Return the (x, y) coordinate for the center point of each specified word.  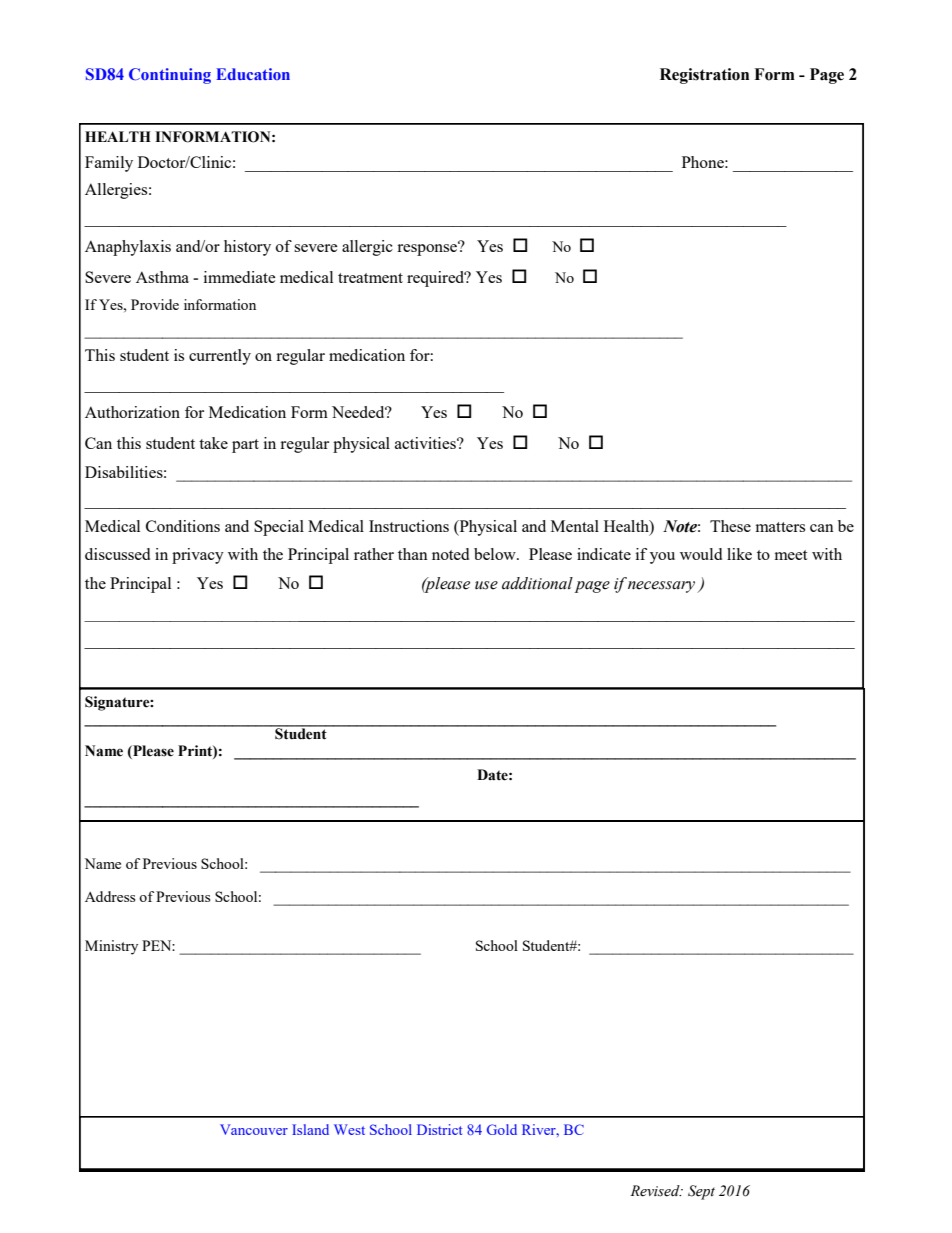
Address (110, 896)
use (486, 585)
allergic (367, 248)
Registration (704, 76)
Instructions (409, 526)
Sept (701, 1192)
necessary (663, 587)
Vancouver (254, 1129)
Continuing (170, 76)
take (213, 443)
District (439, 1129)
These (730, 526)
